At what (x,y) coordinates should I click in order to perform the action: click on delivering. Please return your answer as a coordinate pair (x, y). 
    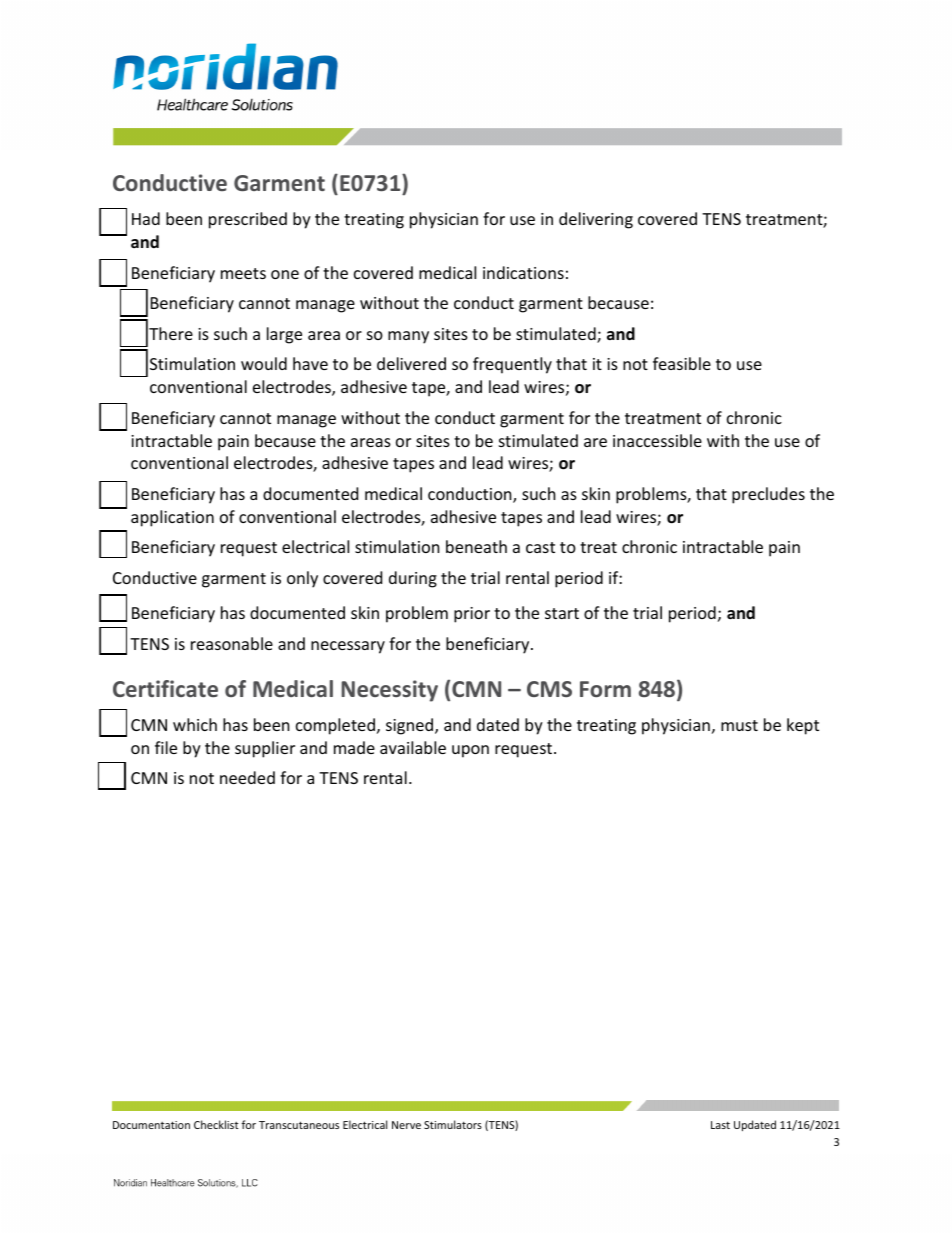
    Looking at the image, I should click on (596, 220).
